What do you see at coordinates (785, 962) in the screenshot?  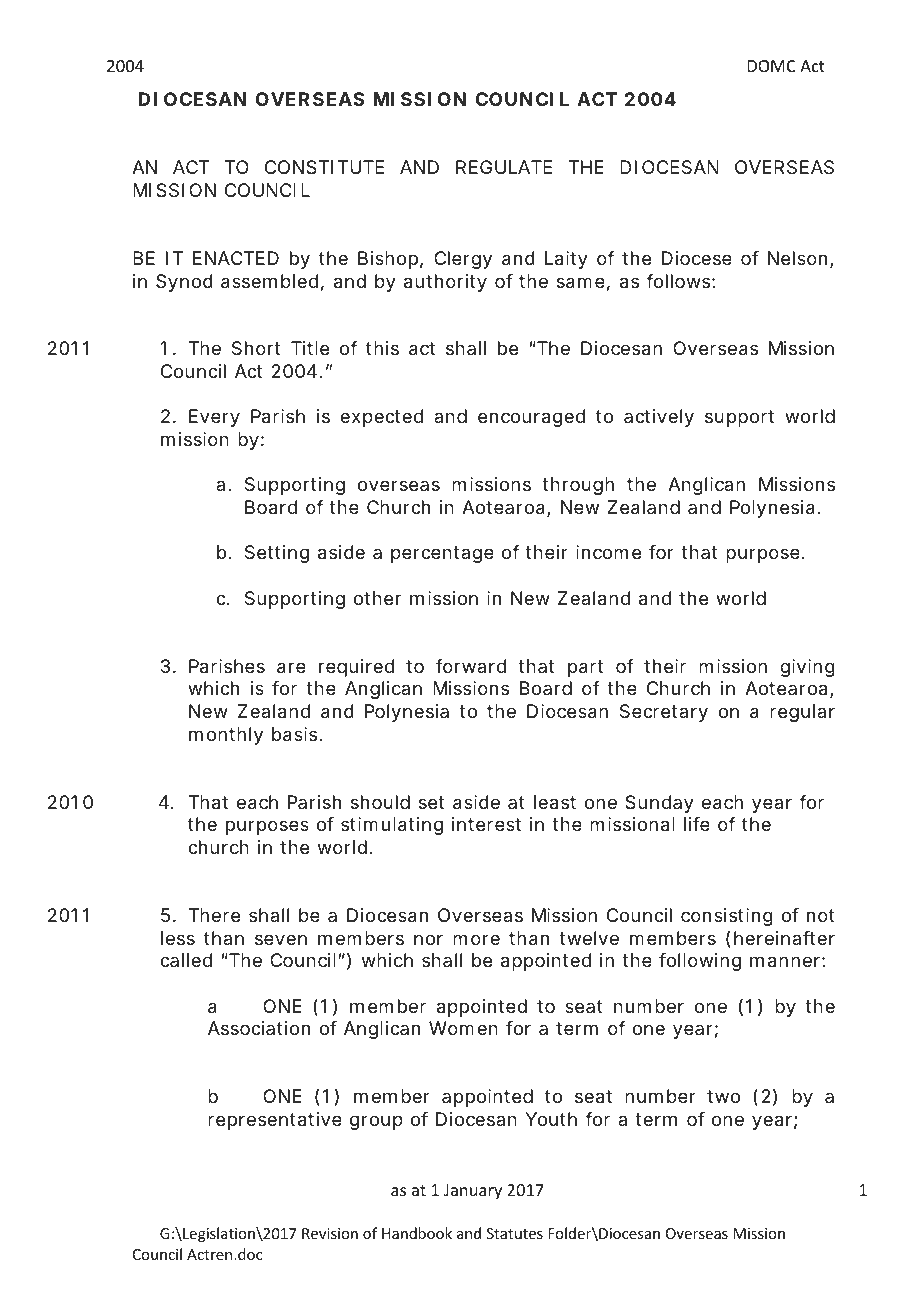 I see `manner` at bounding box center [785, 962].
